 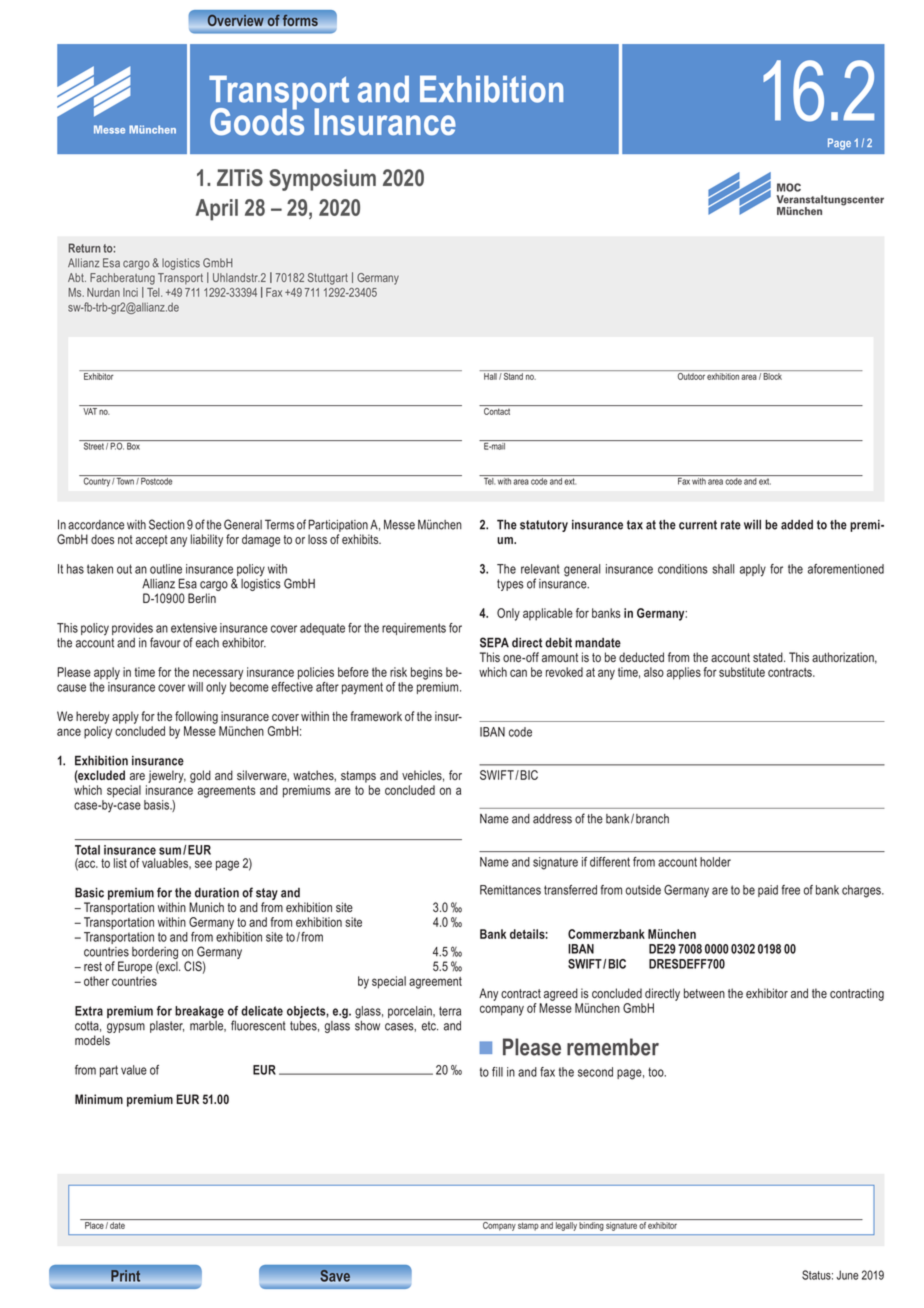 What do you see at coordinates (742, 672) in the document?
I see `substitute` at bounding box center [742, 672].
